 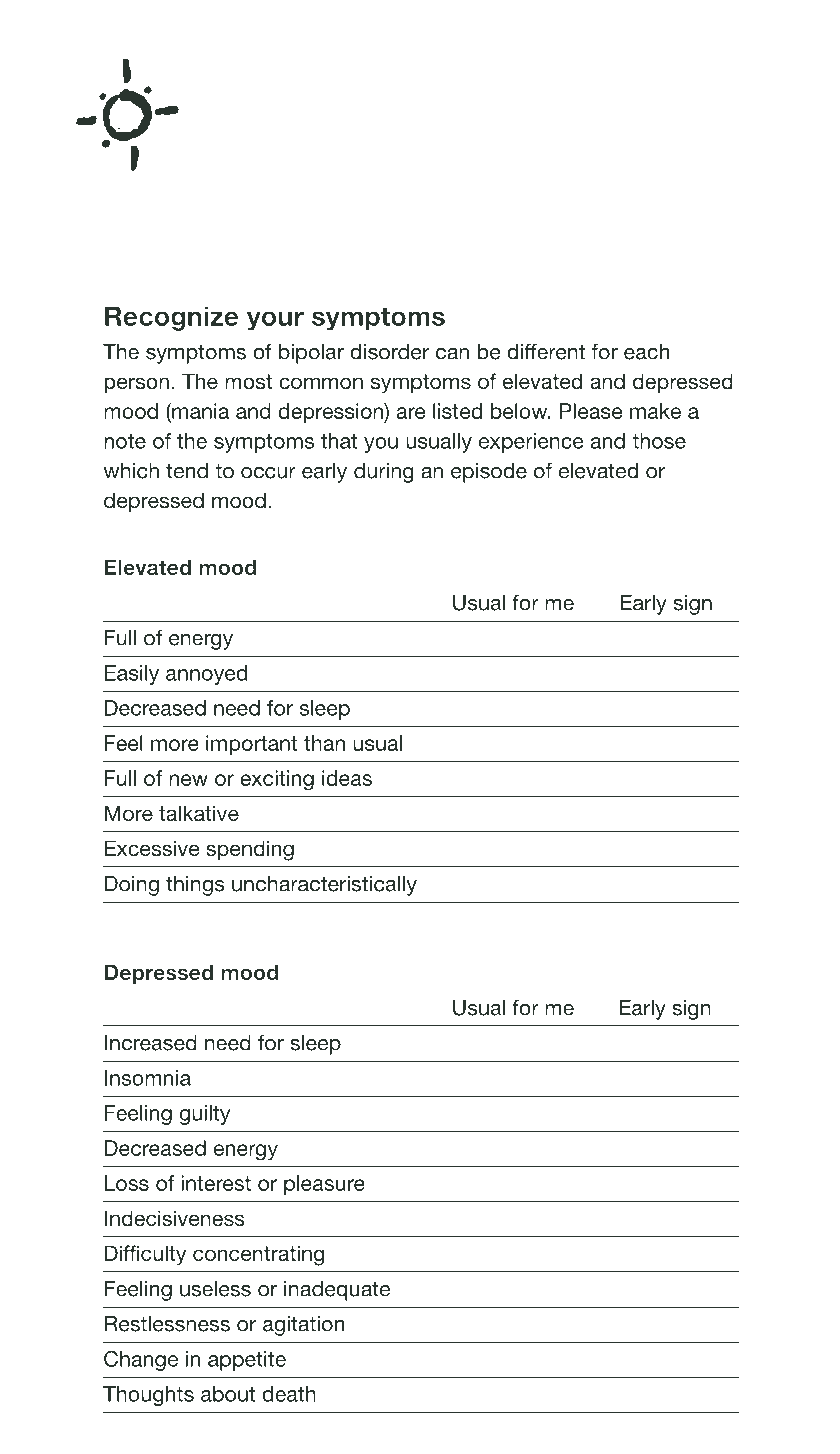 I want to click on pleasure, so click(x=324, y=1185).
